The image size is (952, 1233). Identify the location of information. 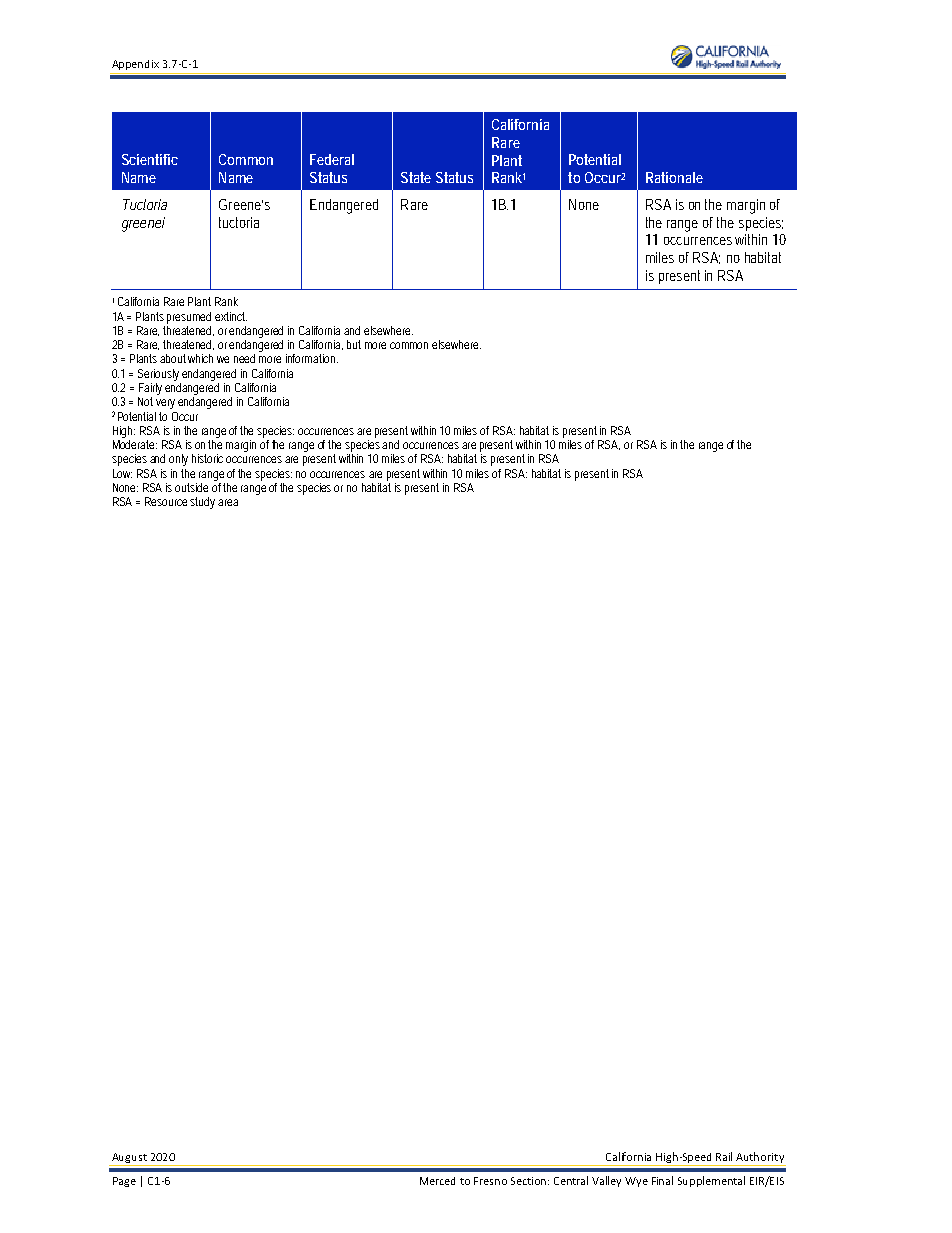
(312, 358).
